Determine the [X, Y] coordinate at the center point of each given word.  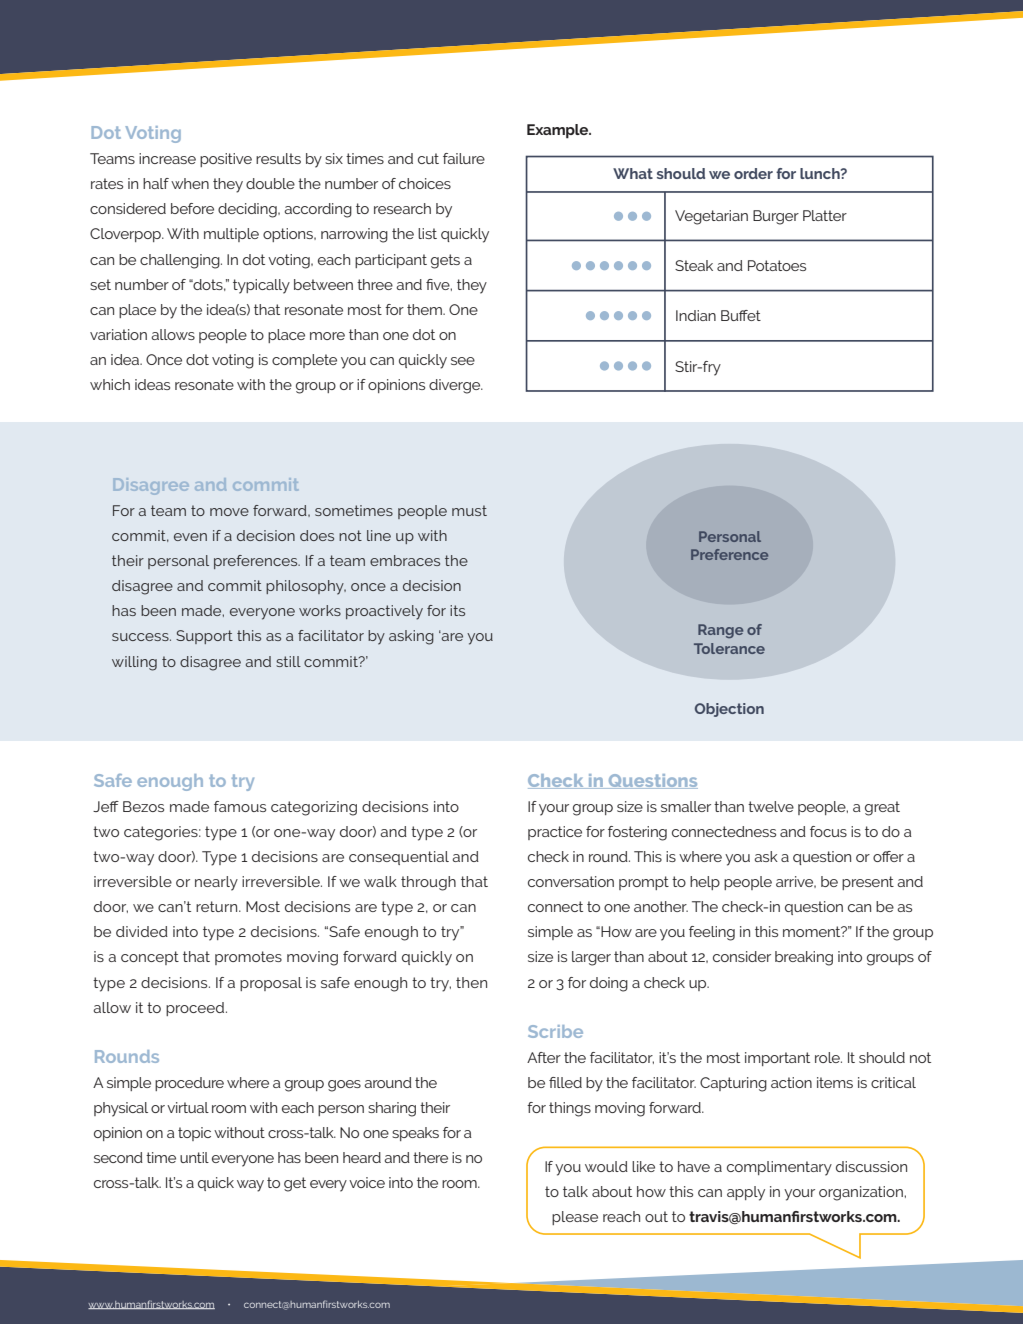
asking [411, 637]
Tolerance [729, 648]
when [190, 183]
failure [464, 158]
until [194, 1157]
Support [204, 637]
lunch [821, 173]
